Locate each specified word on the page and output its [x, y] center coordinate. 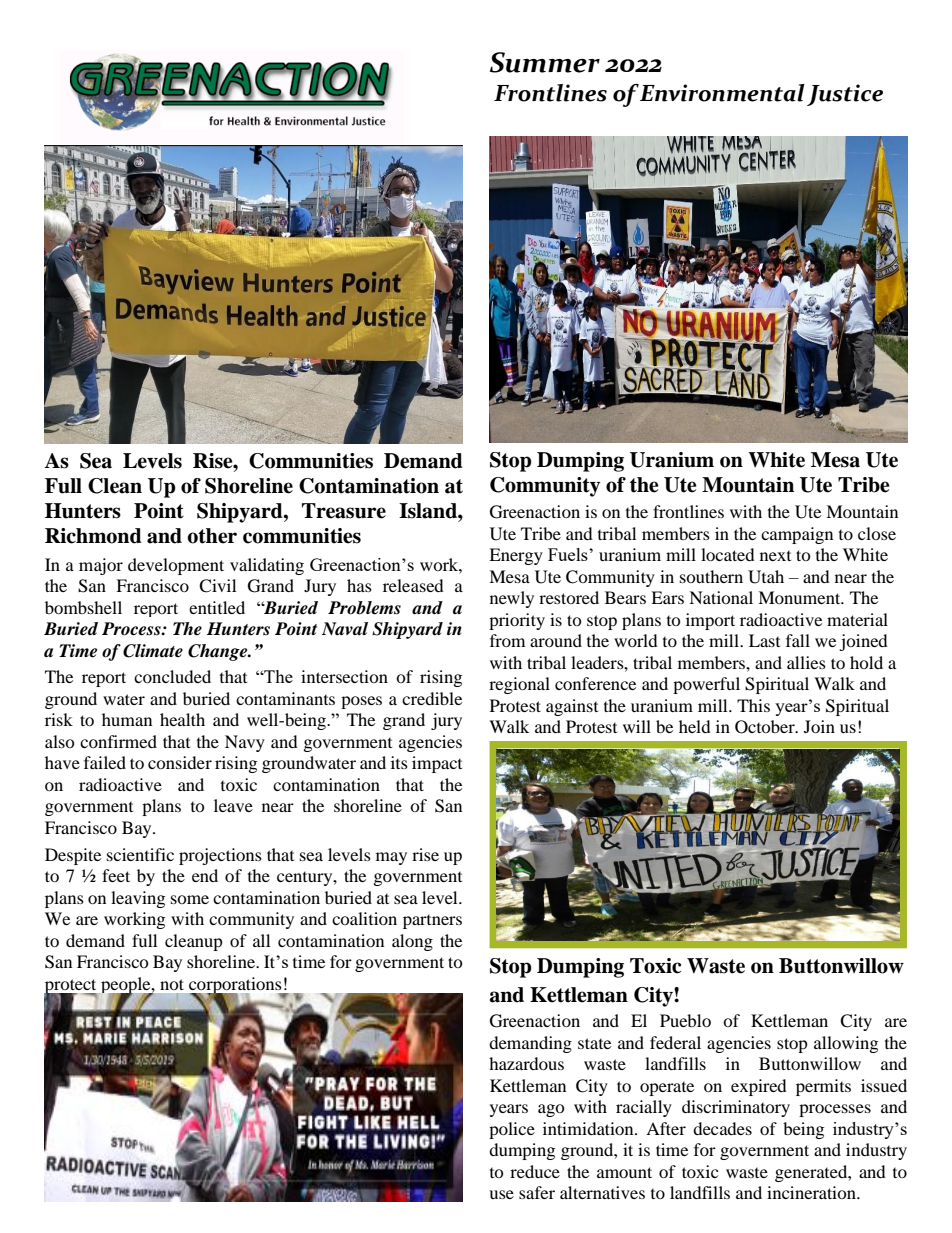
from [507, 640]
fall [798, 640]
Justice [845, 95]
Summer [545, 62]
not [172, 984]
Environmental [722, 93]
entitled [217, 607]
